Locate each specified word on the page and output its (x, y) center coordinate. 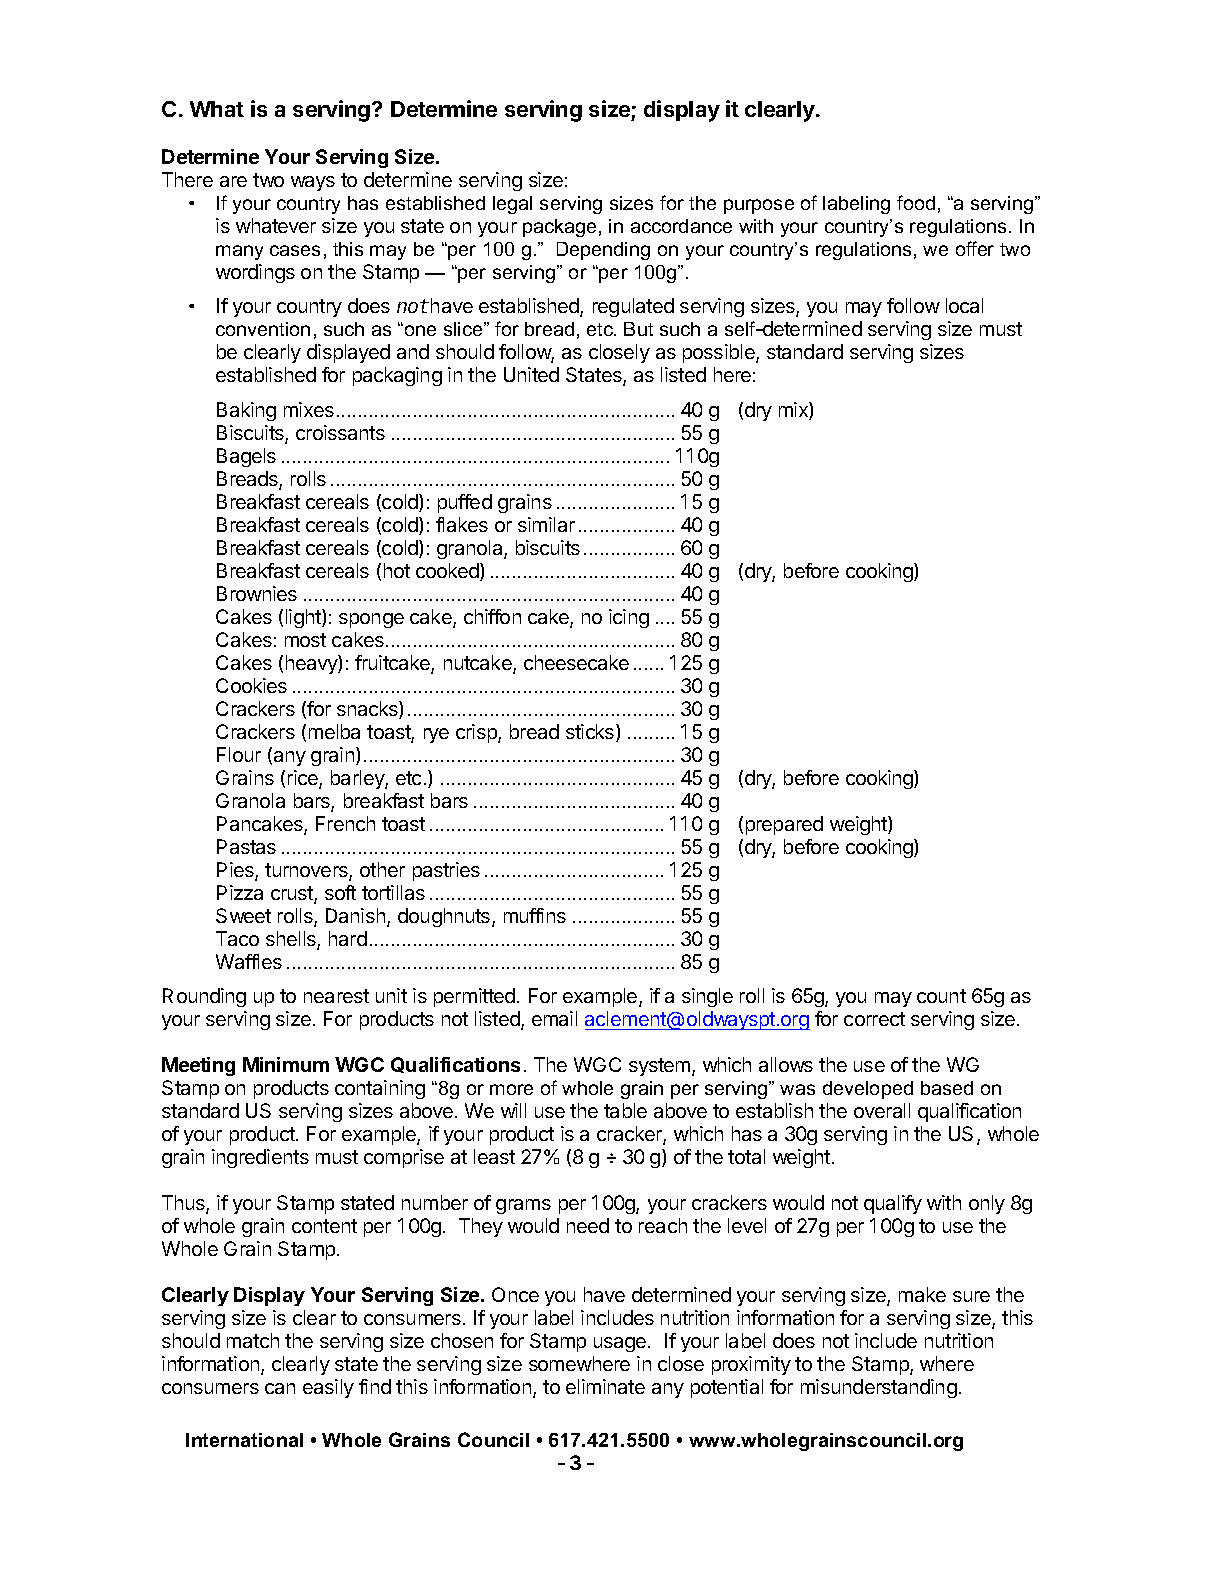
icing (629, 618)
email (554, 1018)
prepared (784, 825)
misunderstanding (879, 1388)
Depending (603, 251)
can (280, 1388)
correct (874, 1019)
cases (295, 250)
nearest (336, 996)
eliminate (605, 1386)
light (304, 618)
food (916, 202)
